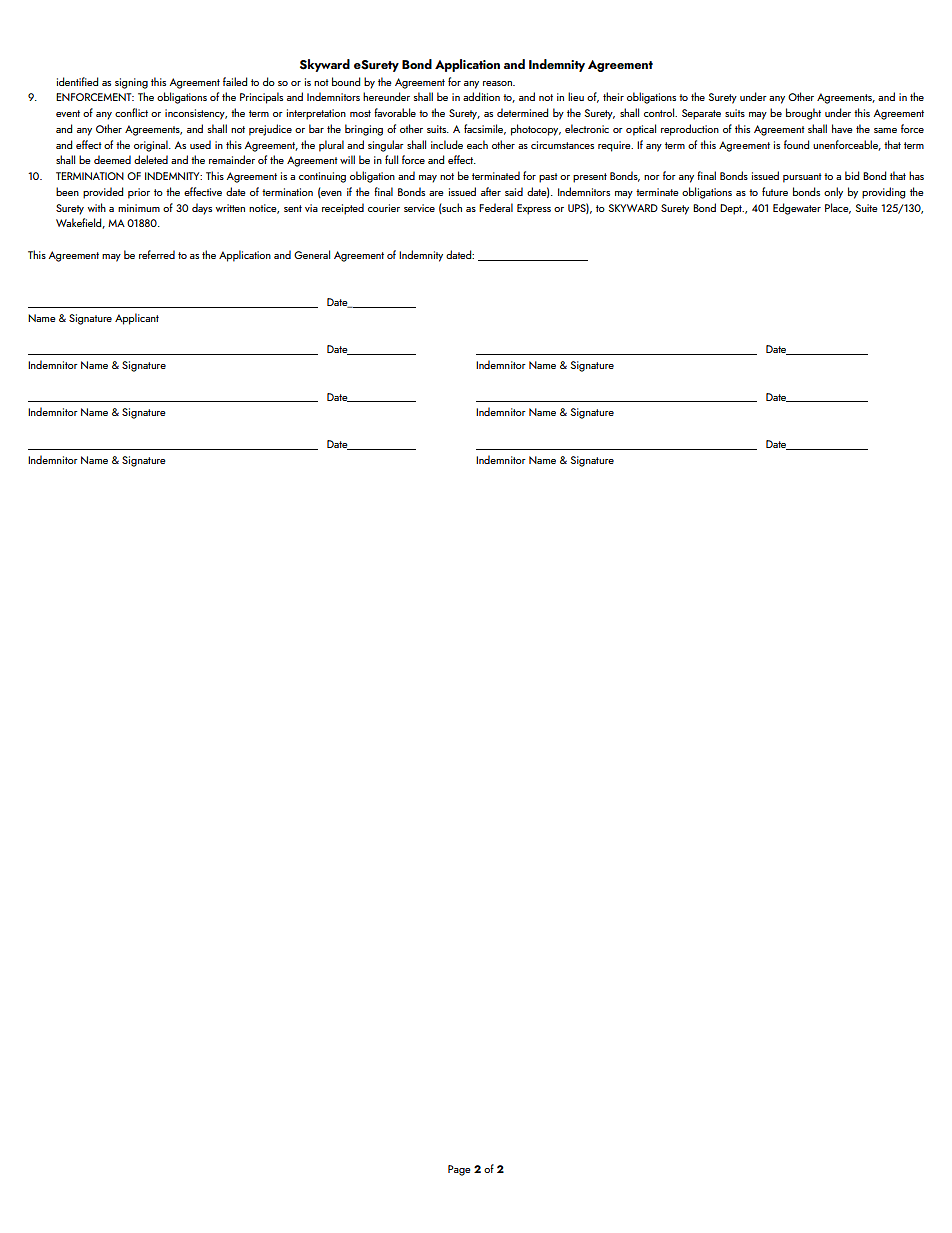 Image resolution: width=952 pixels, height=1233 pixels. Describe the element at coordinates (157, 254) in the page. I see `referred` at that location.
